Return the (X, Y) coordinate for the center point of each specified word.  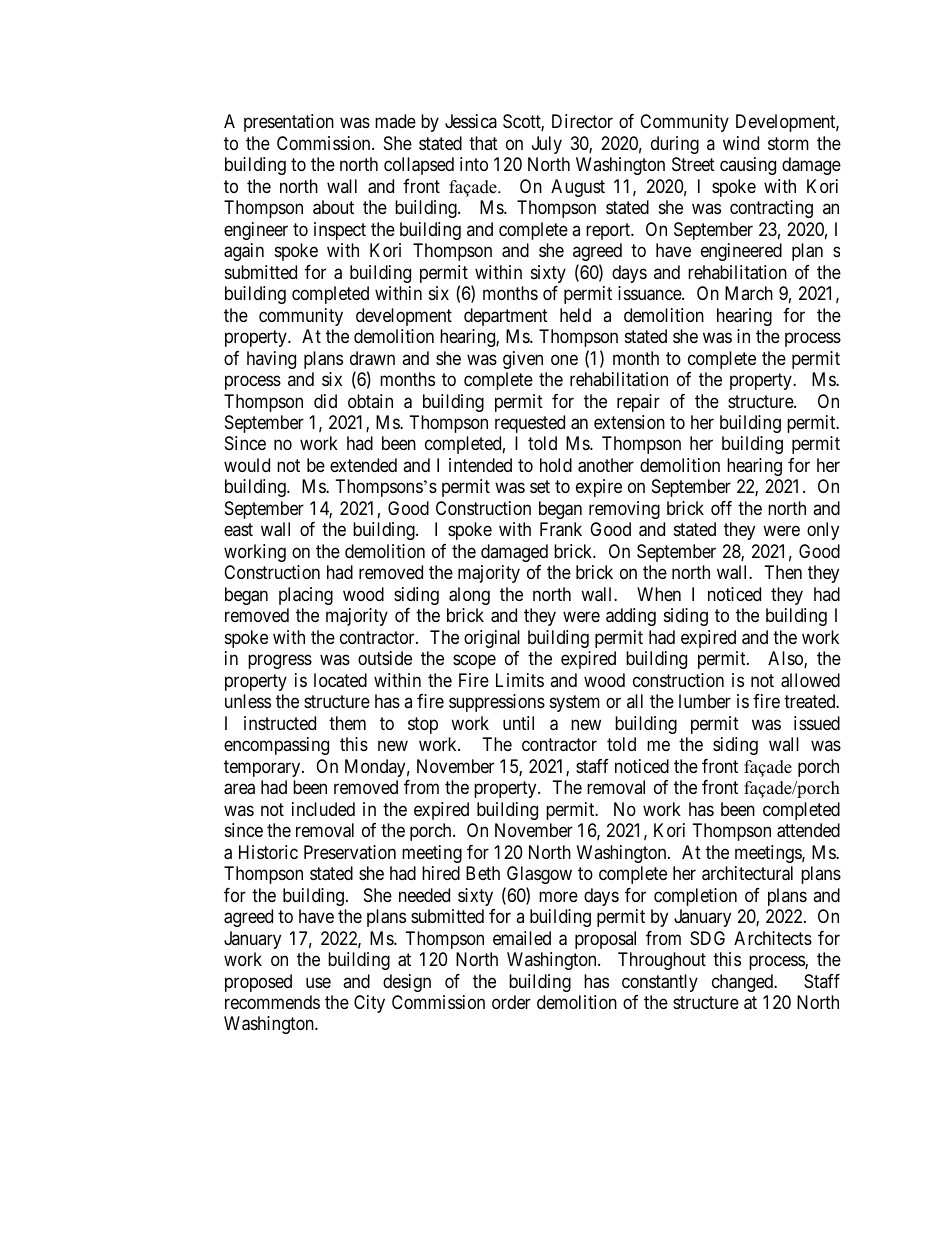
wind (741, 143)
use (318, 982)
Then (783, 572)
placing (306, 596)
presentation (289, 123)
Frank (561, 529)
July (547, 145)
